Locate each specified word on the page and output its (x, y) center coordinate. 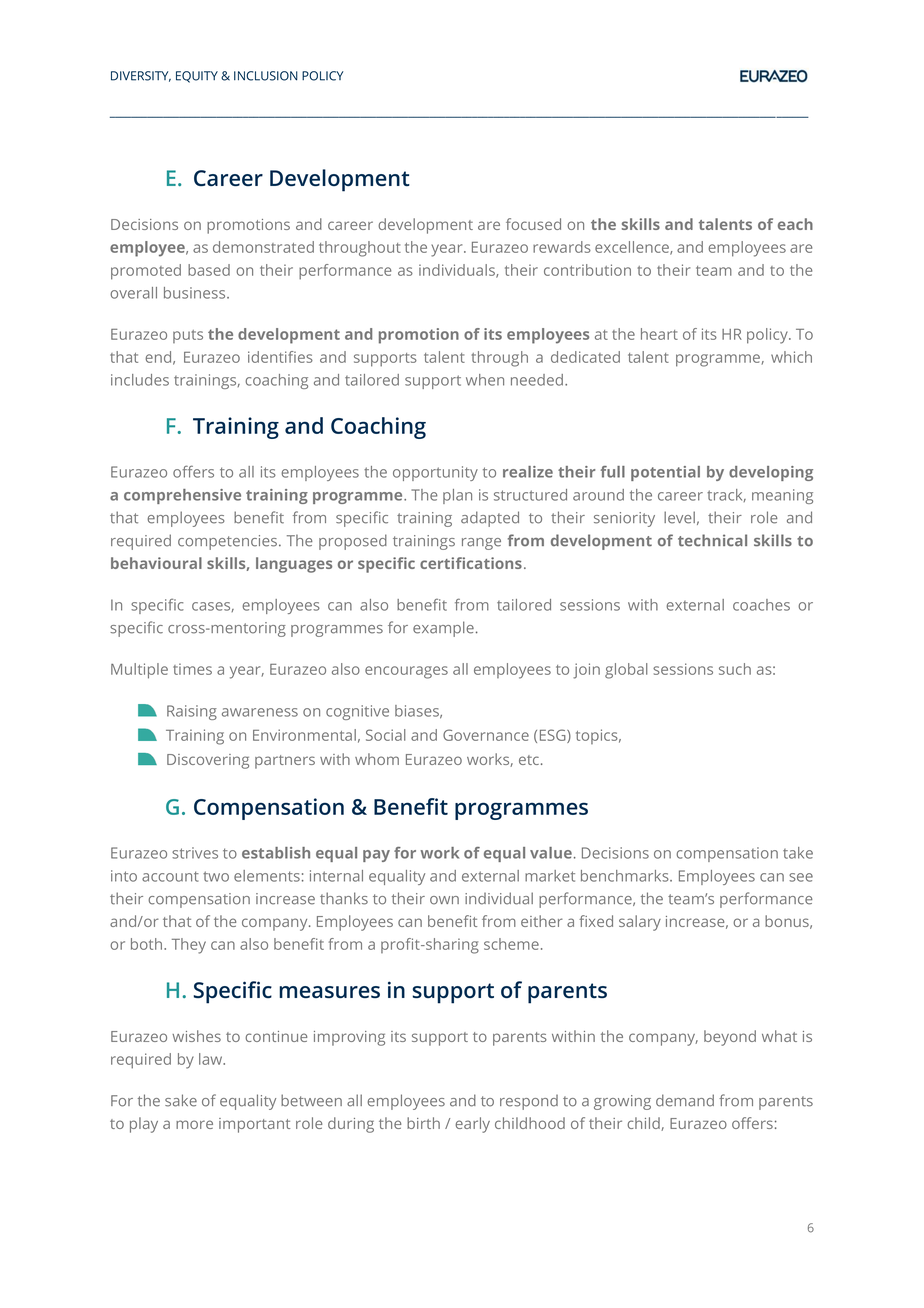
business (196, 293)
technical (712, 540)
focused (533, 224)
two (216, 876)
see (801, 877)
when (485, 380)
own (444, 900)
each (795, 224)
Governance (486, 735)
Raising (192, 712)
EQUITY (197, 77)
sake (181, 1100)
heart (659, 334)
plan (457, 496)
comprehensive (182, 496)
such (735, 669)
